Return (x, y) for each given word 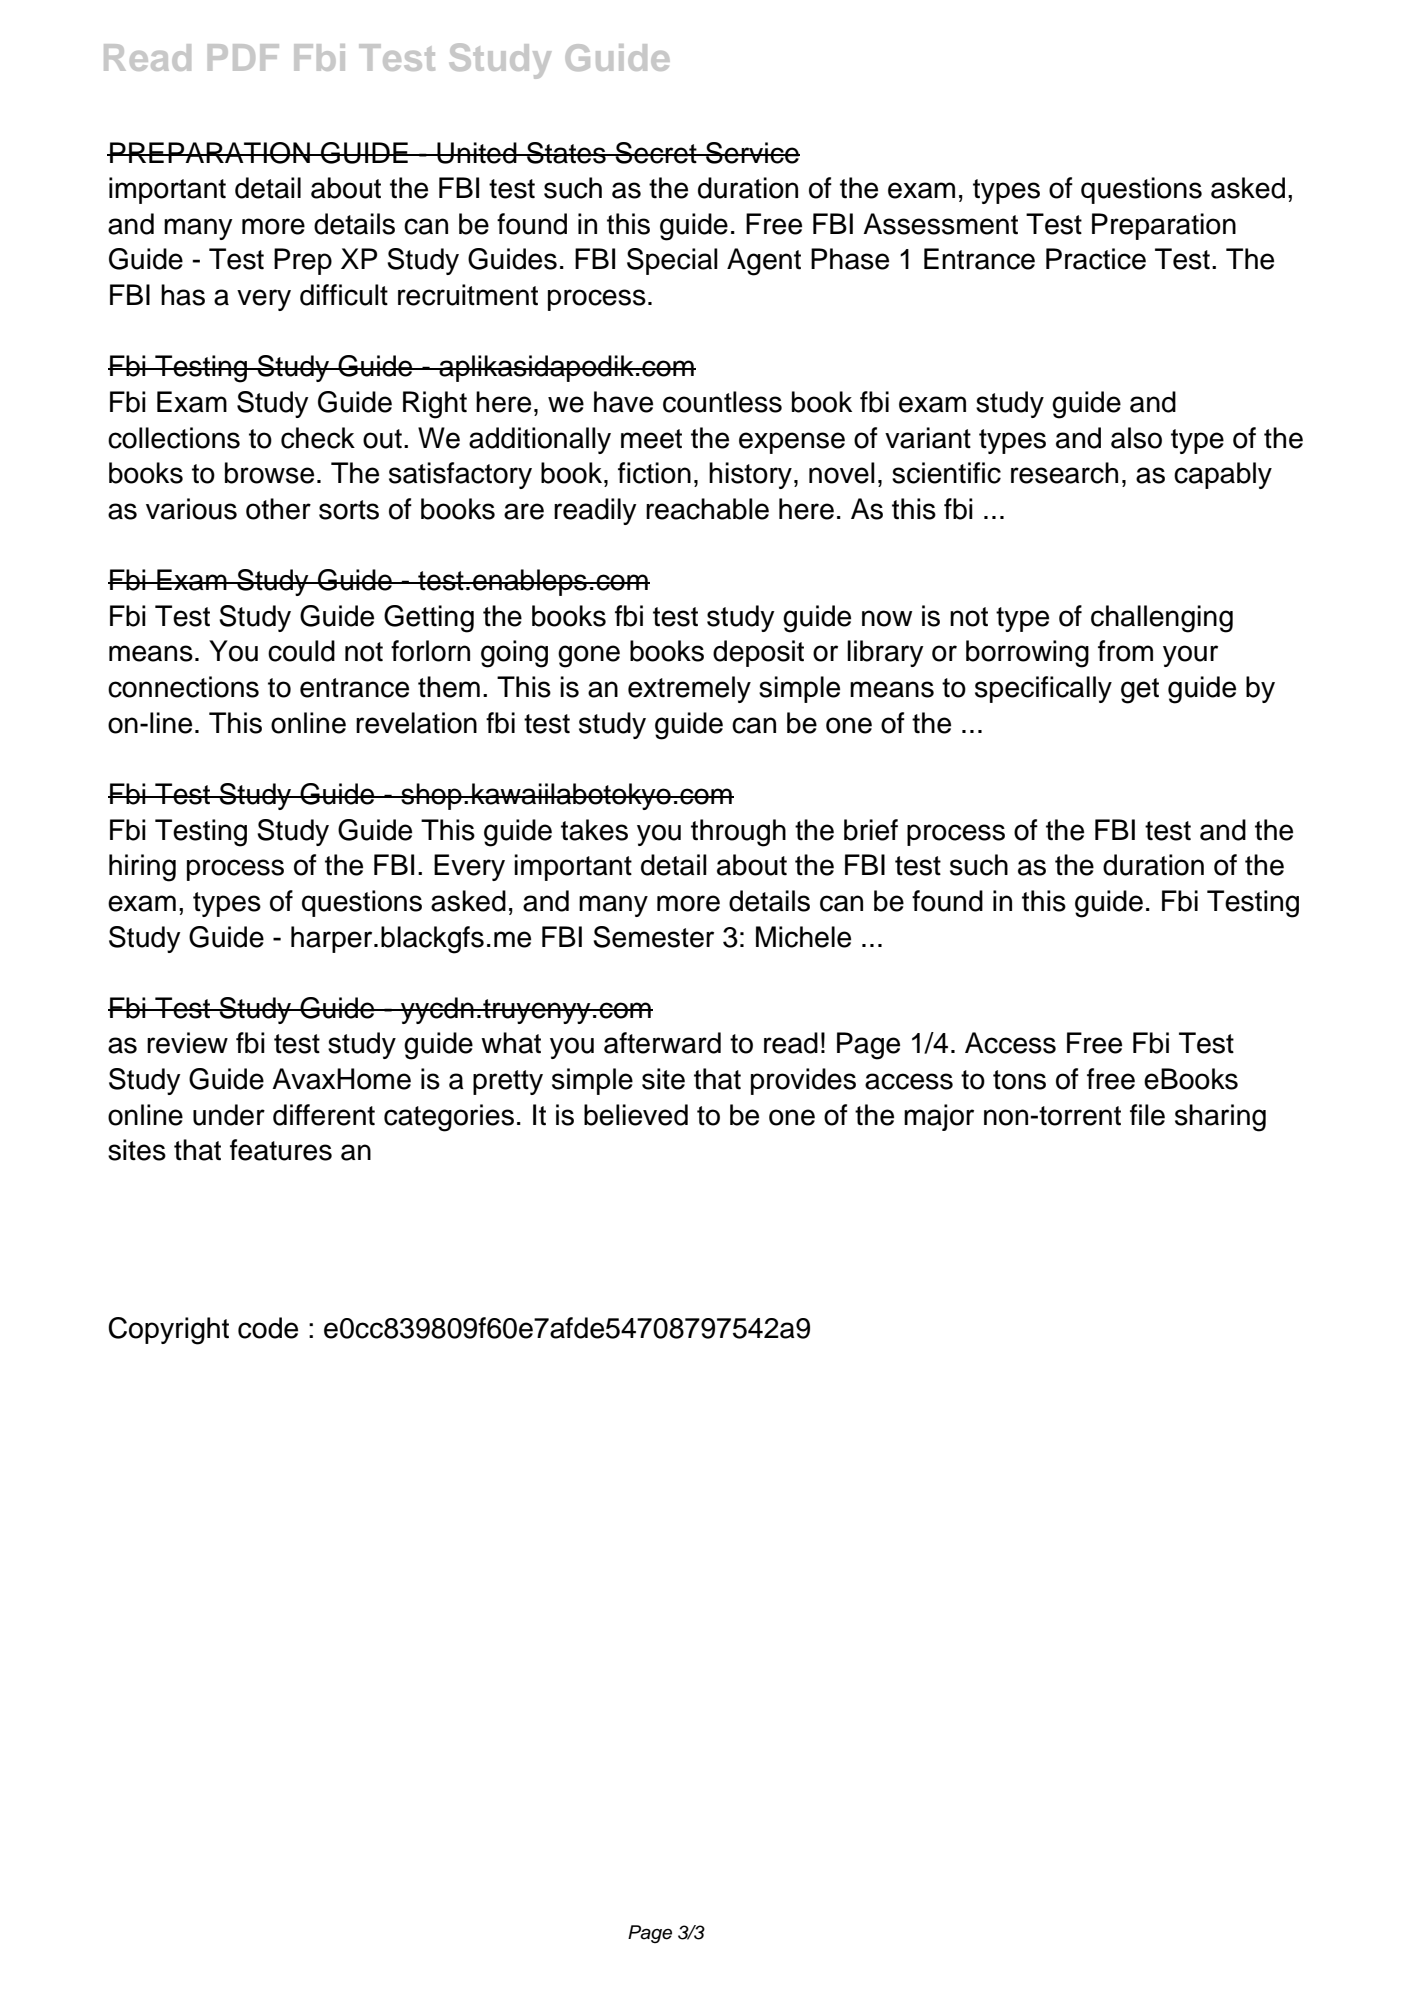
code (268, 1328)
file (1147, 1115)
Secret (656, 153)
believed (636, 1115)
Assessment (940, 224)
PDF (243, 57)
